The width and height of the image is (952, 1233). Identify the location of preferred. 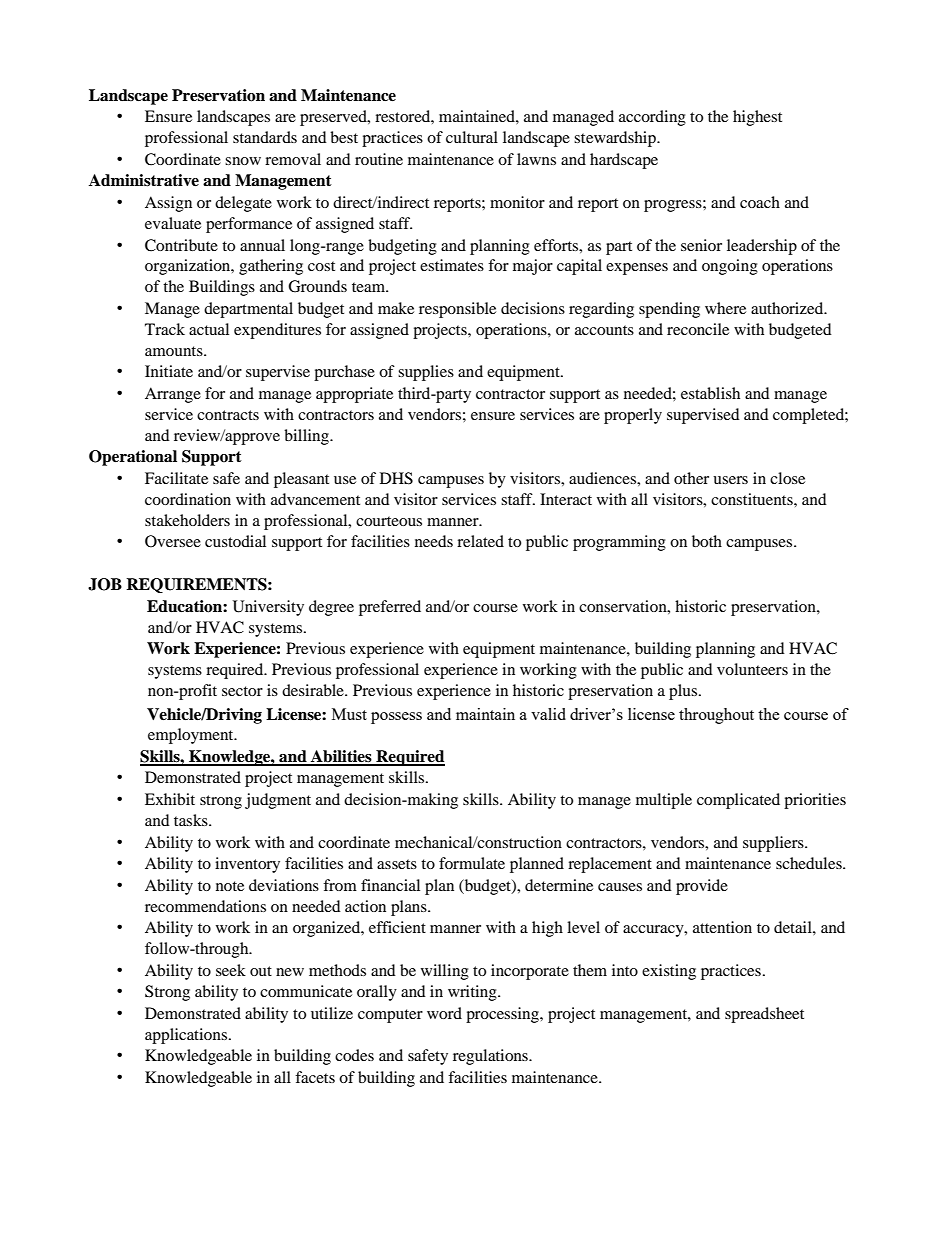
(390, 608).
